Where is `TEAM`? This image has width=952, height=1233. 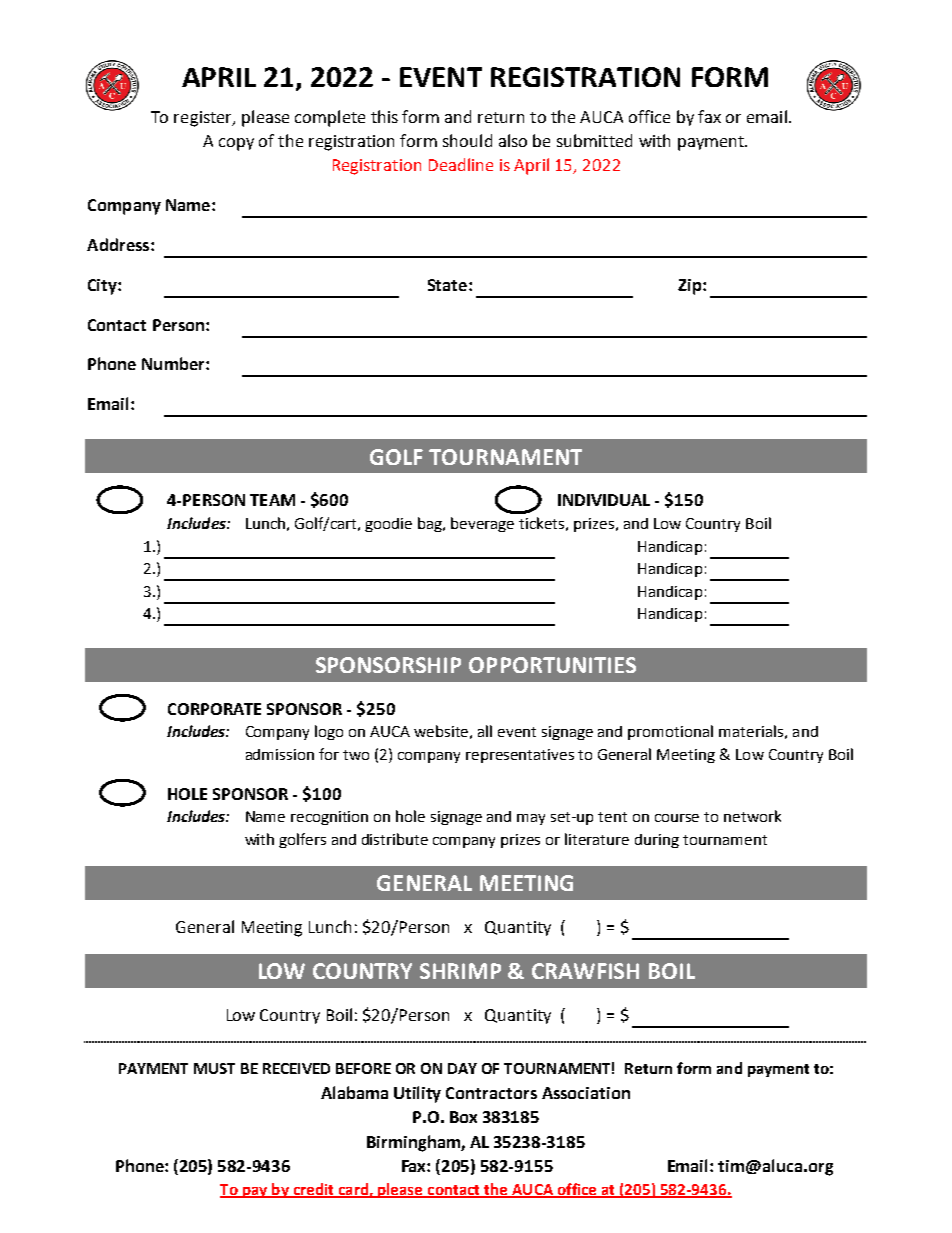 TEAM is located at coordinates (272, 500).
